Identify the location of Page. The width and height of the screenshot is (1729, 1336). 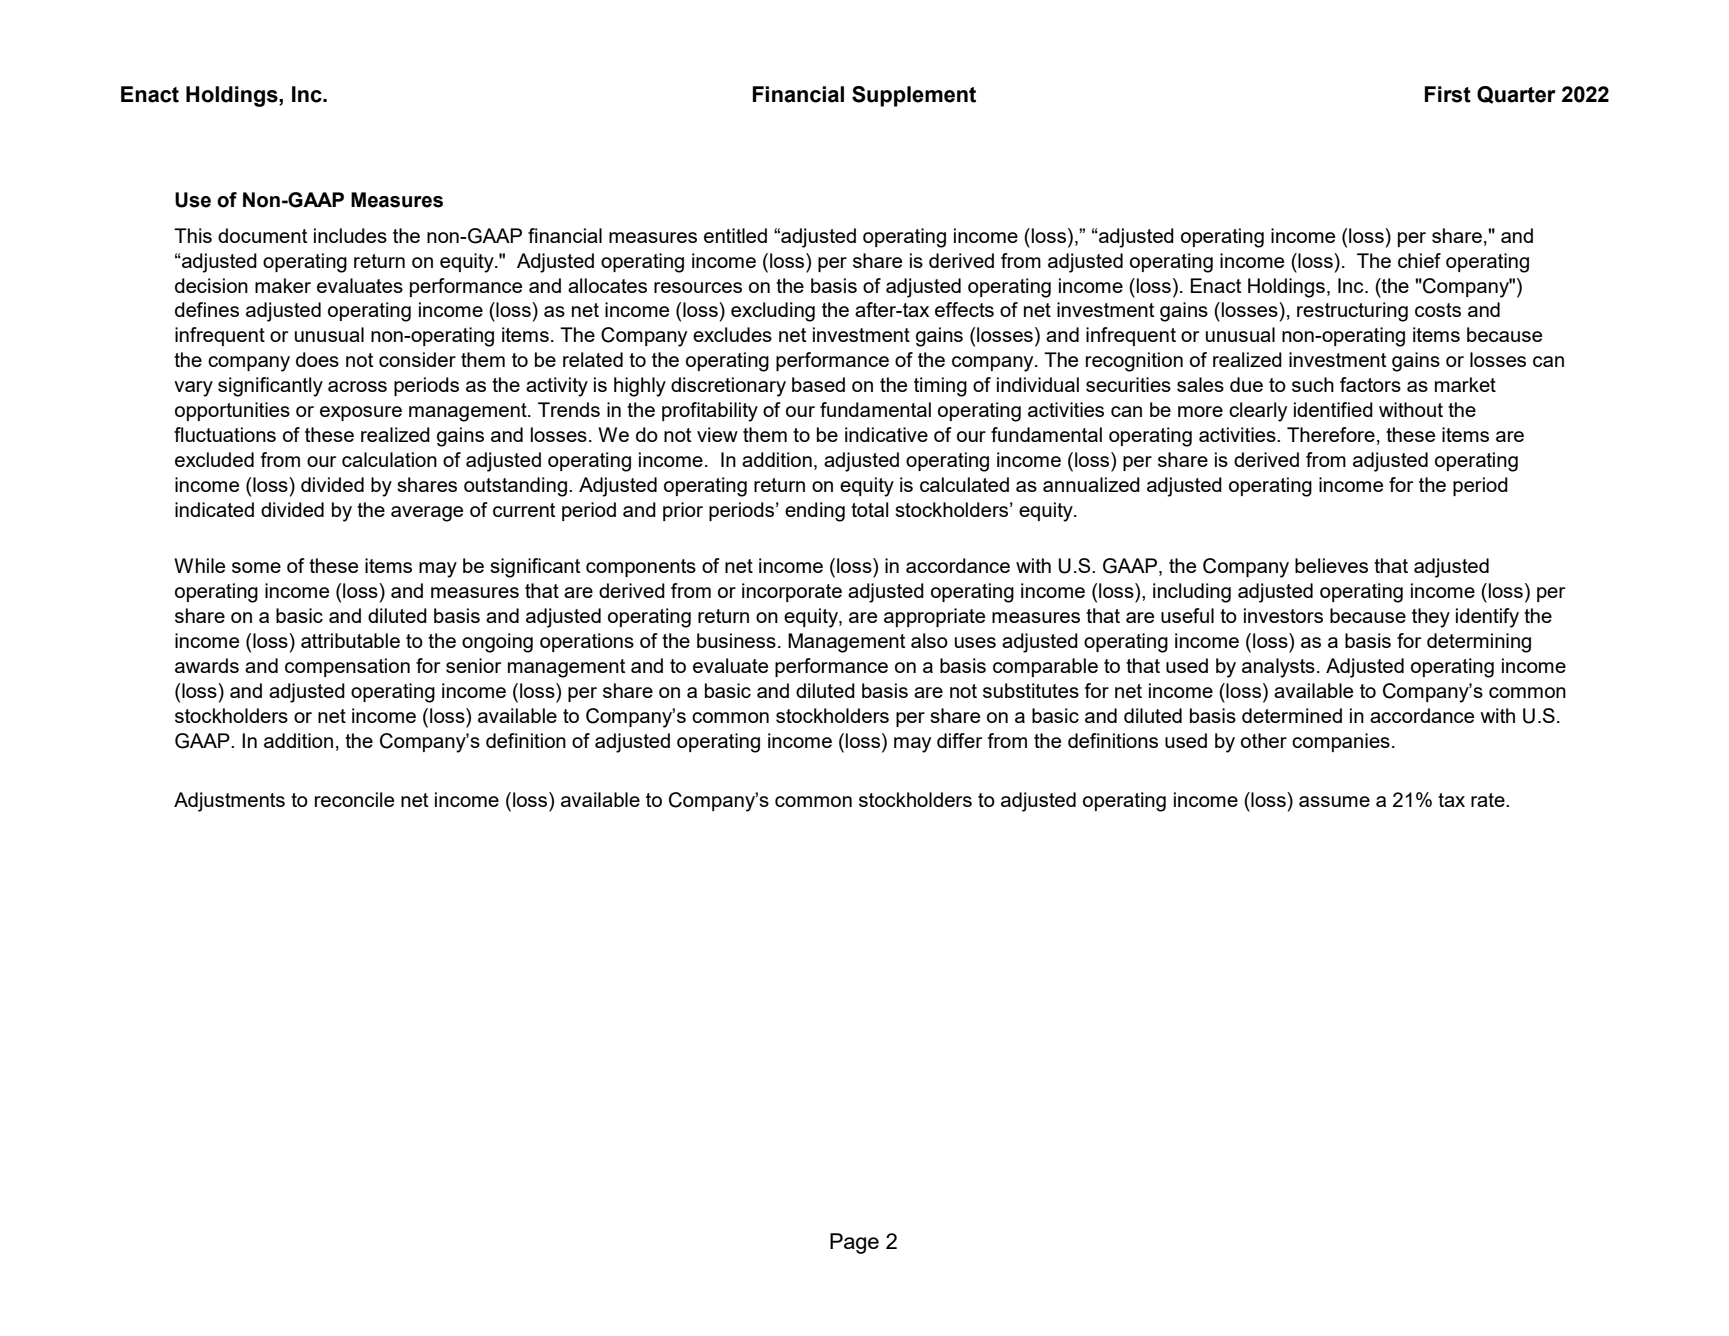
(854, 1243).
